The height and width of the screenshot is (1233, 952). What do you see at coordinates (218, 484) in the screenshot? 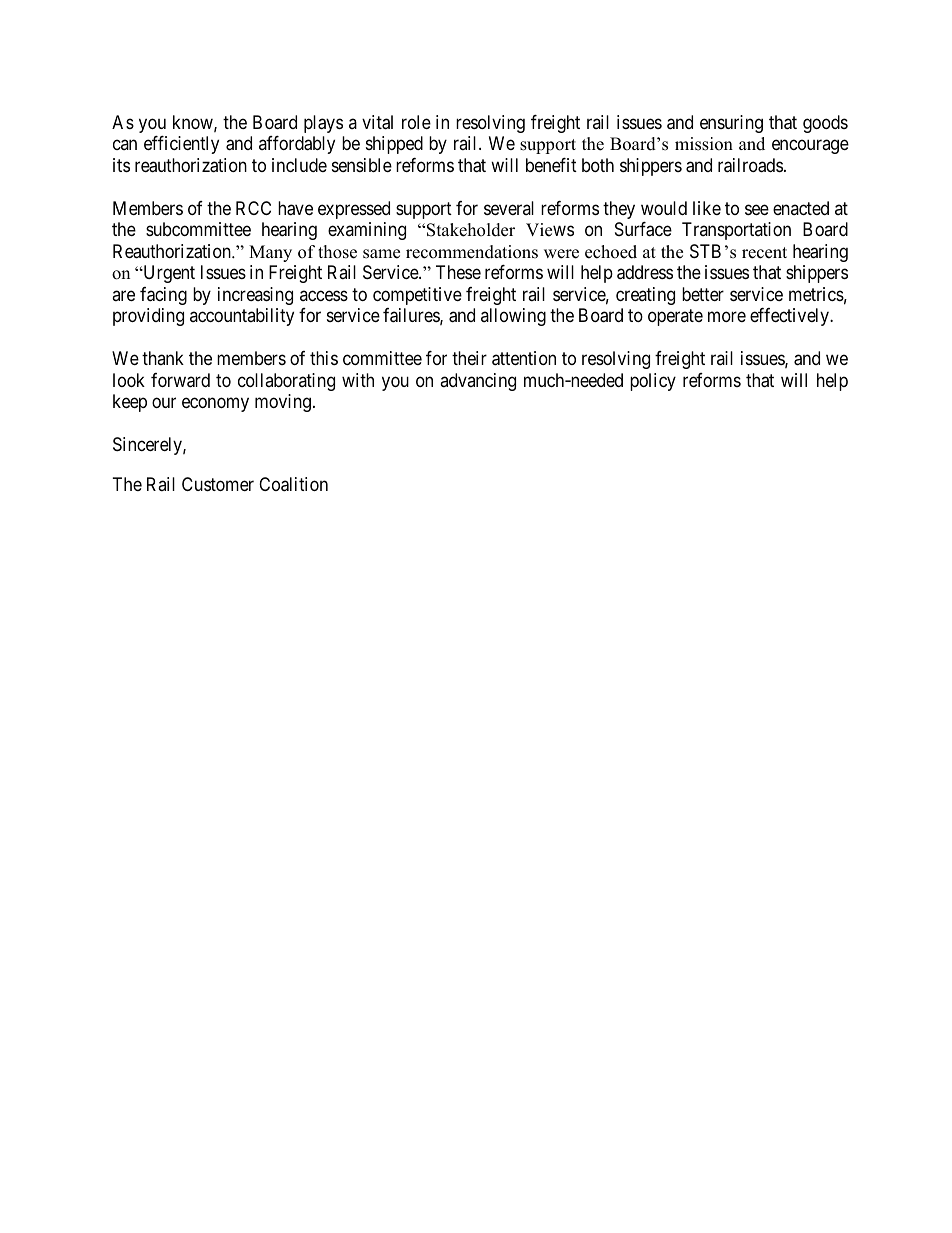
I see `Customer` at bounding box center [218, 484].
